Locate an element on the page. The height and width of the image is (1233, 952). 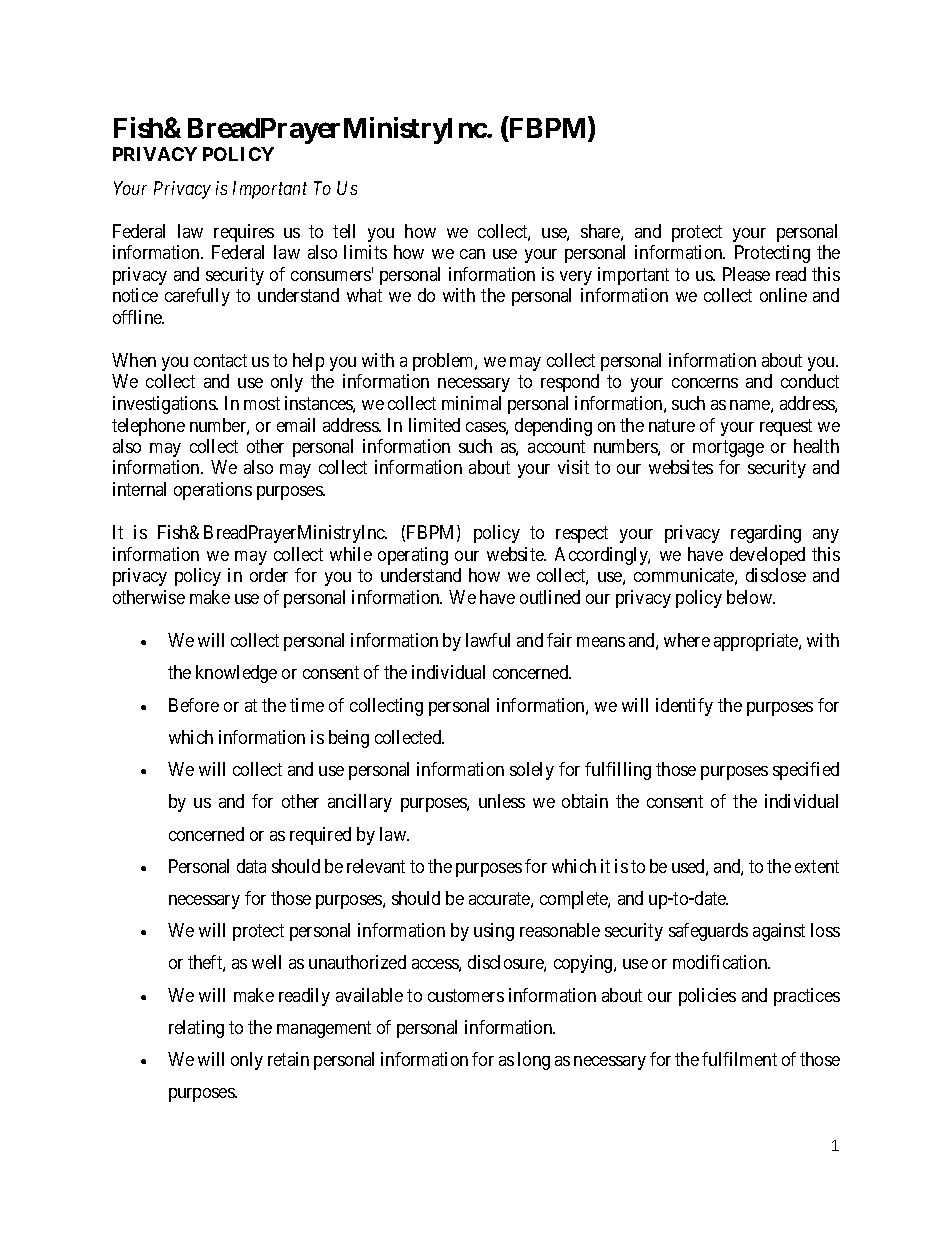
unless is located at coordinates (502, 801).
